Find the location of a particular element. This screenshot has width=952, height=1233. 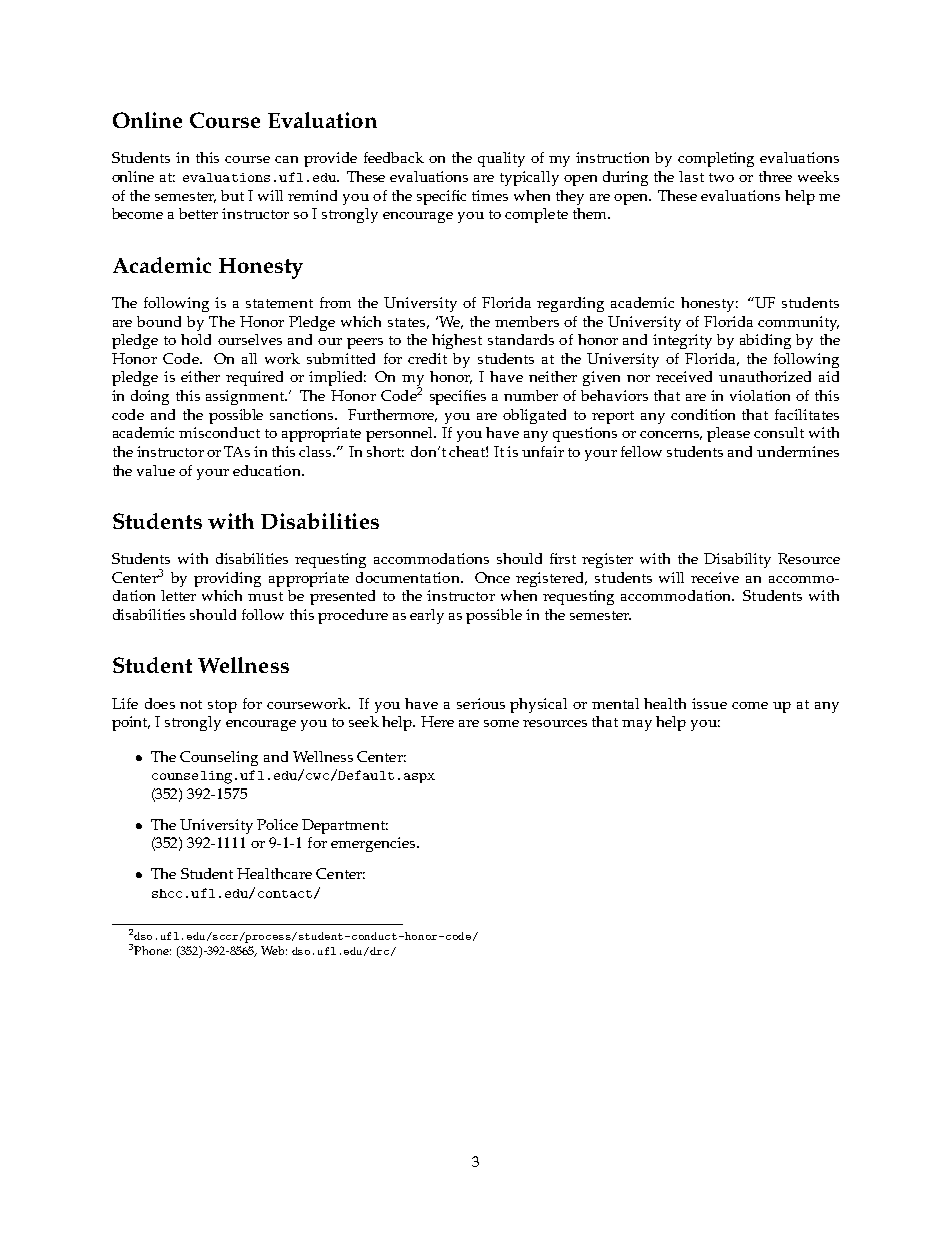

value is located at coordinates (156, 470).
